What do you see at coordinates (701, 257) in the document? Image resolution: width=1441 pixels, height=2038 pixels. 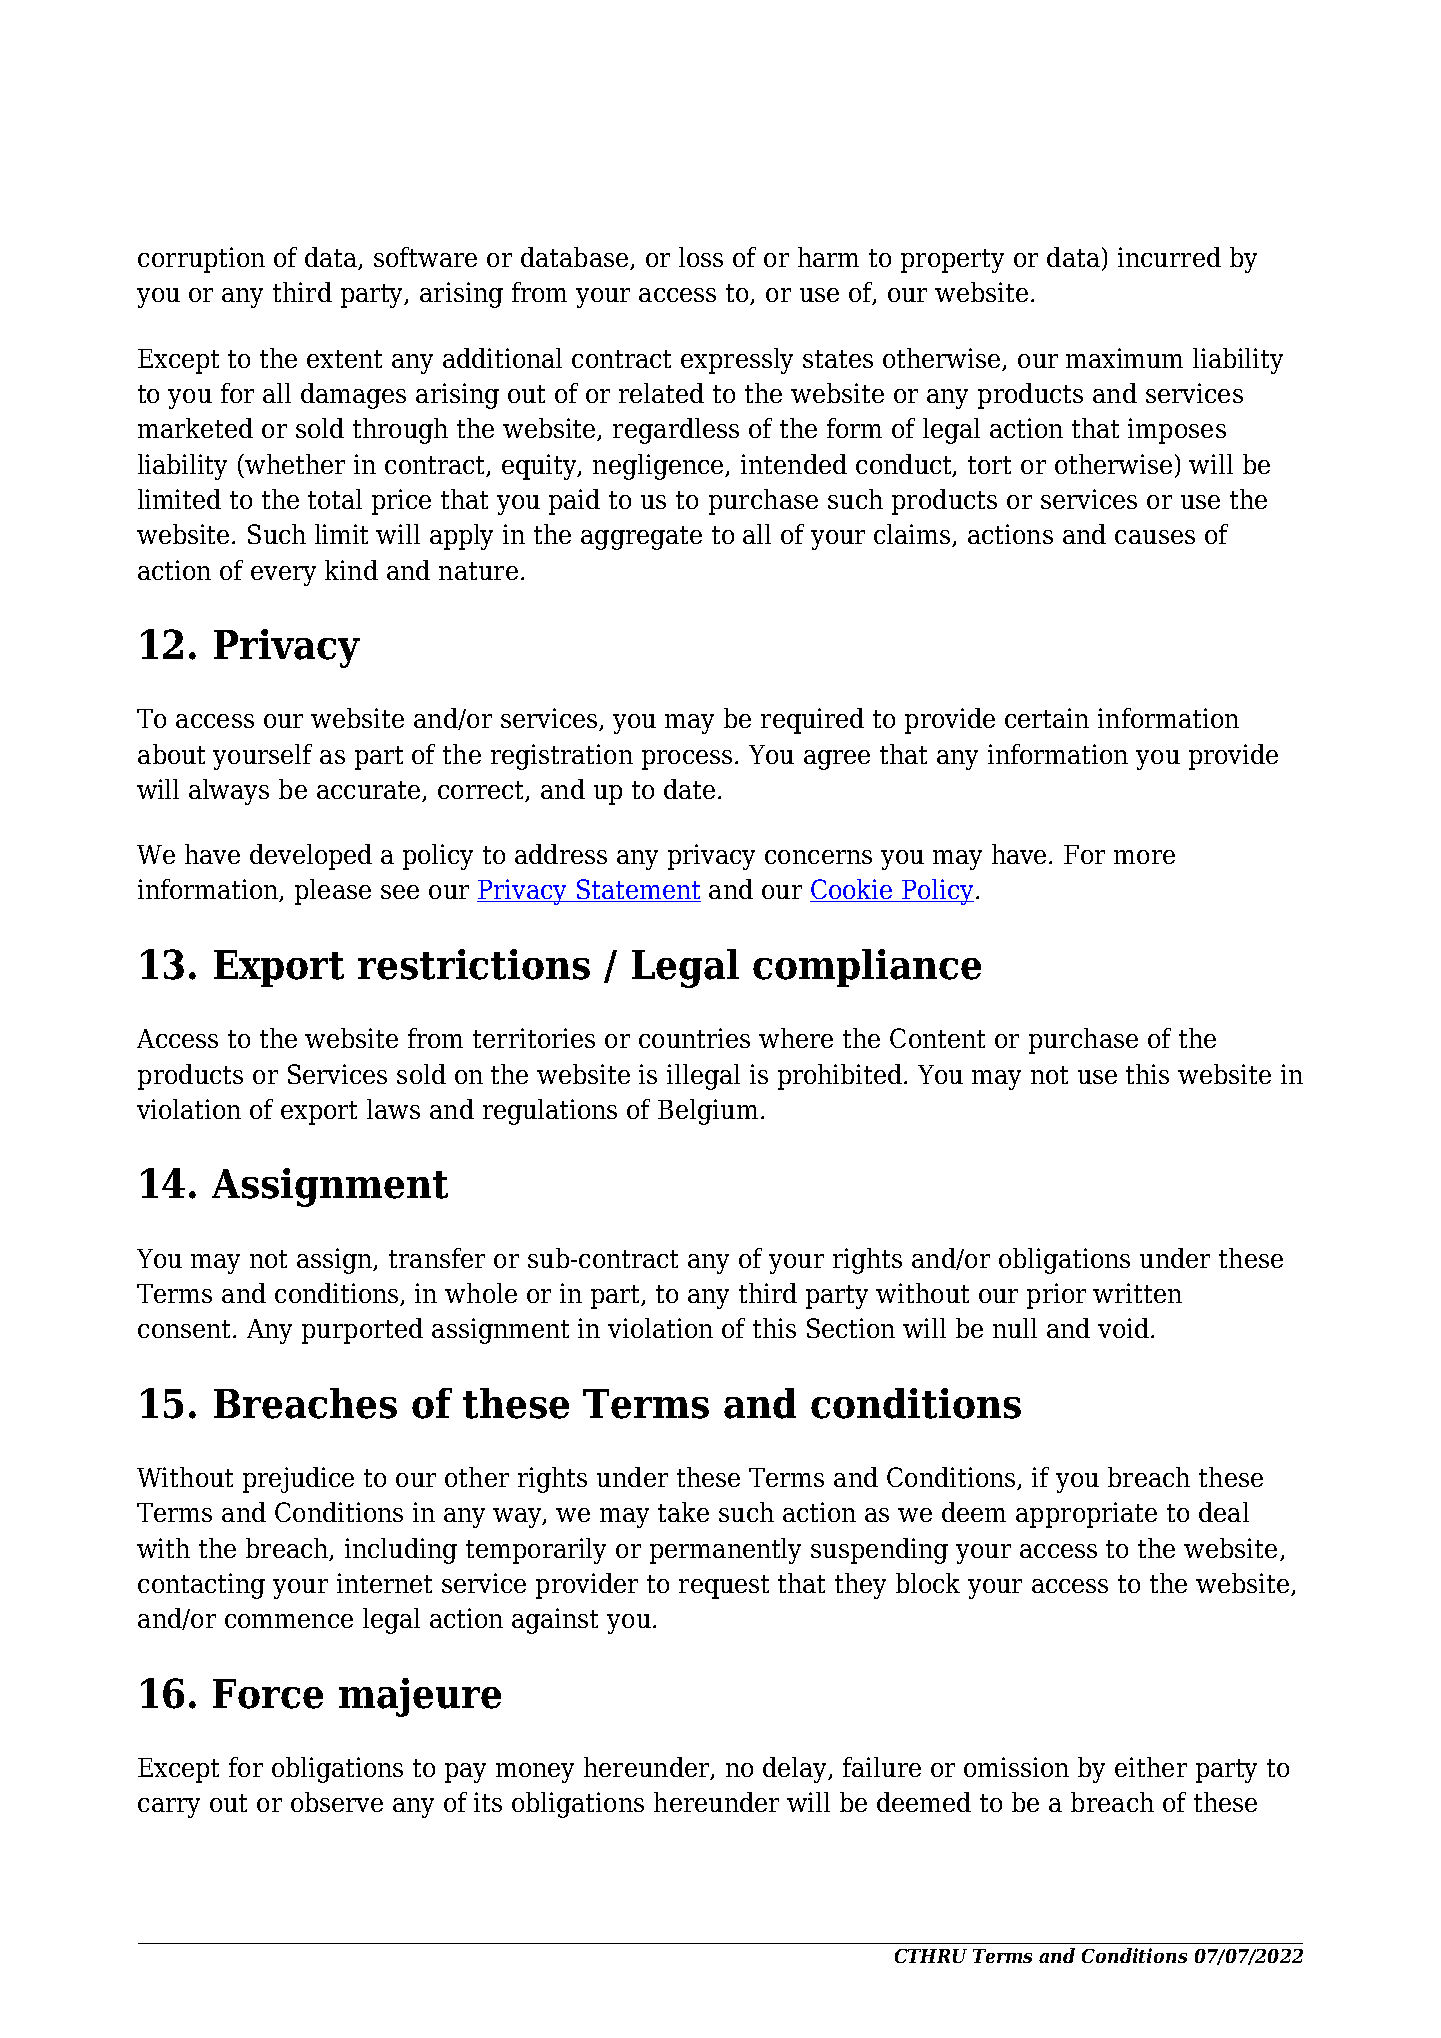 I see `loss` at bounding box center [701, 257].
